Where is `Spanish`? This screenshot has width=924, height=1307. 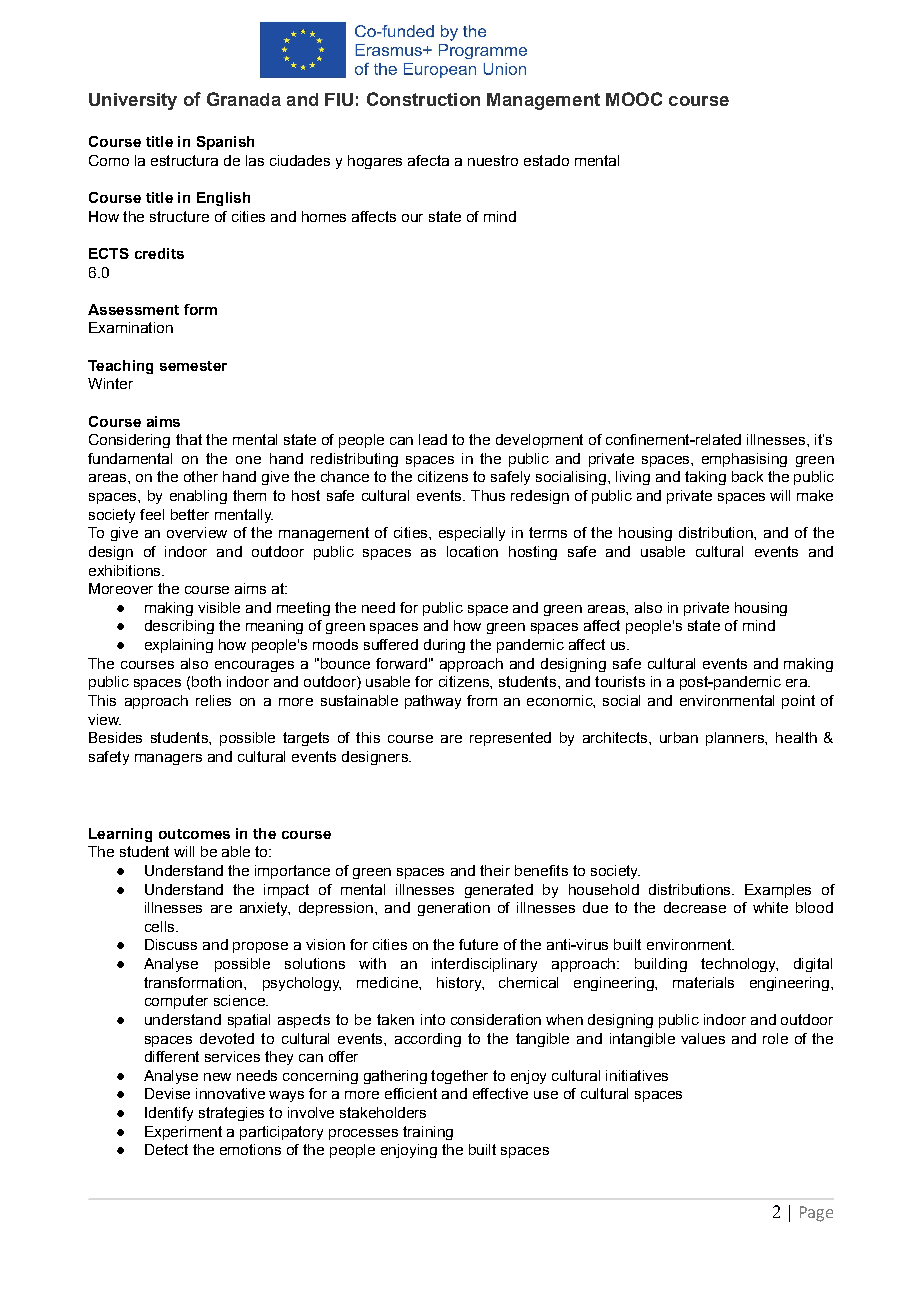 Spanish is located at coordinates (225, 143).
